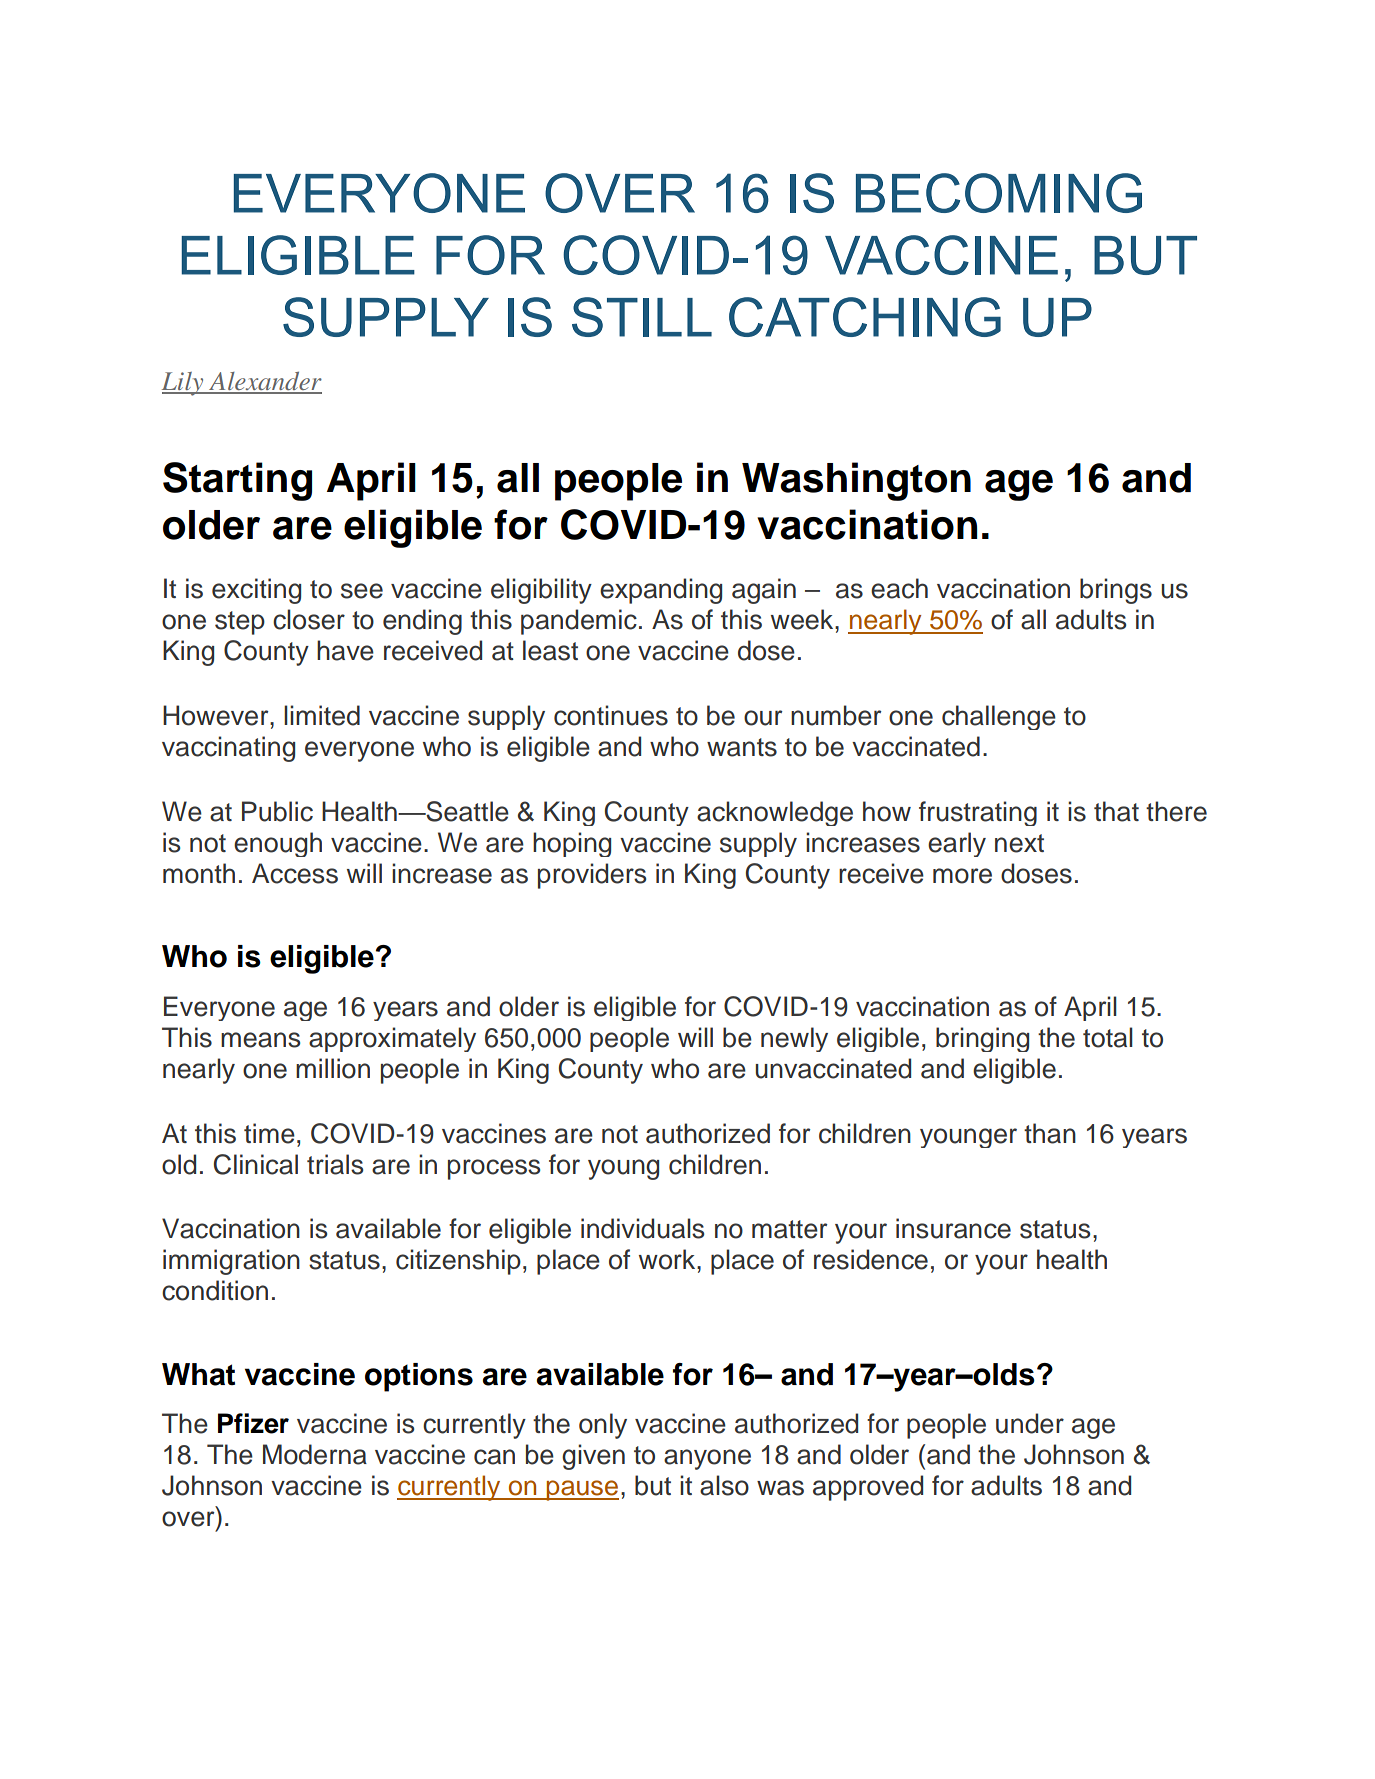 The height and width of the screenshot is (1779, 1375). What do you see at coordinates (278, 844) in the screenshot?
I see `enough` at bounding box center [278, 844].
